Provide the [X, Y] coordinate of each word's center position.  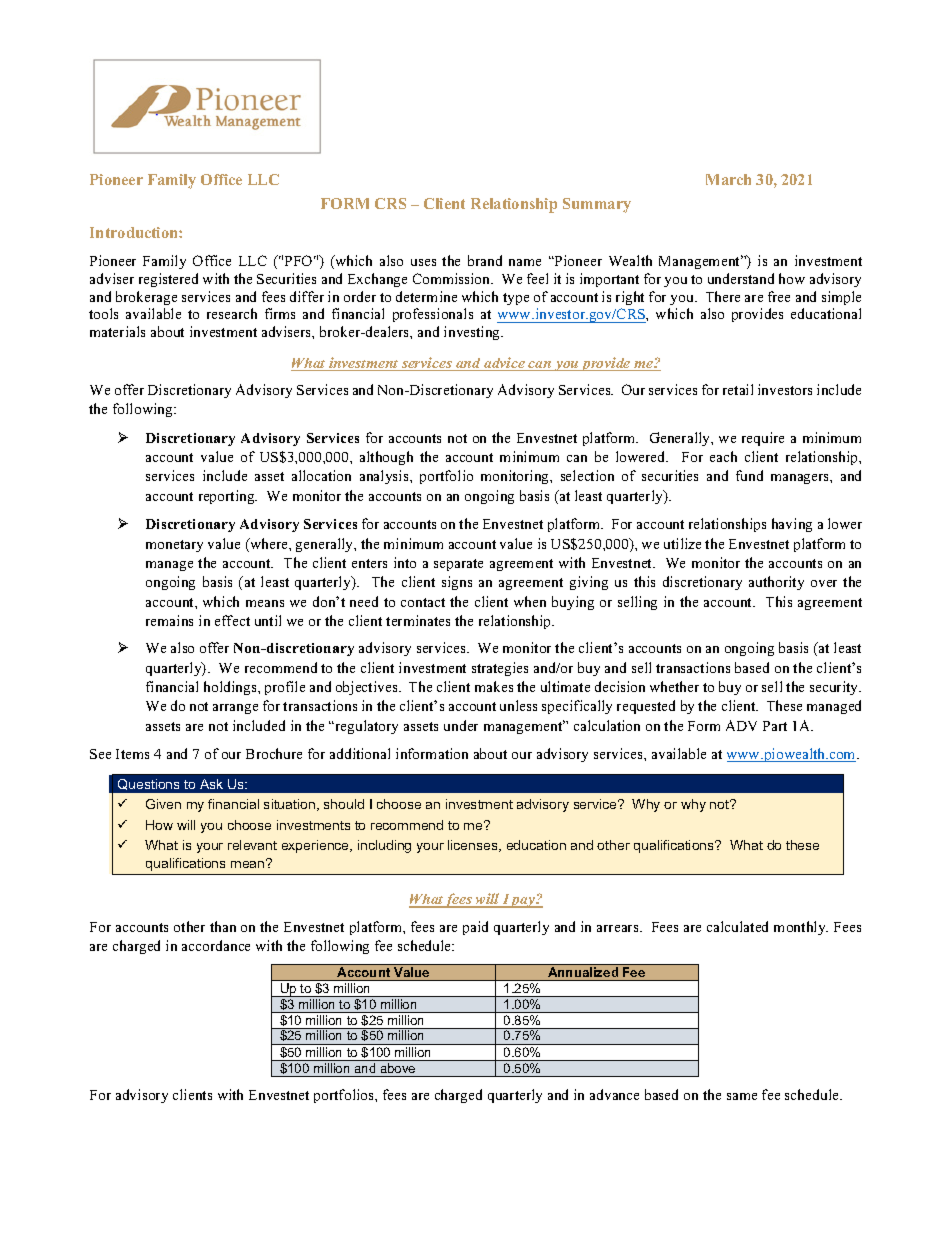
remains [169, 620]
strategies [500, 669]
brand [485, 260]
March [728, 179]
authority [776, 583]
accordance [216, 945]
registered [168, 280]
